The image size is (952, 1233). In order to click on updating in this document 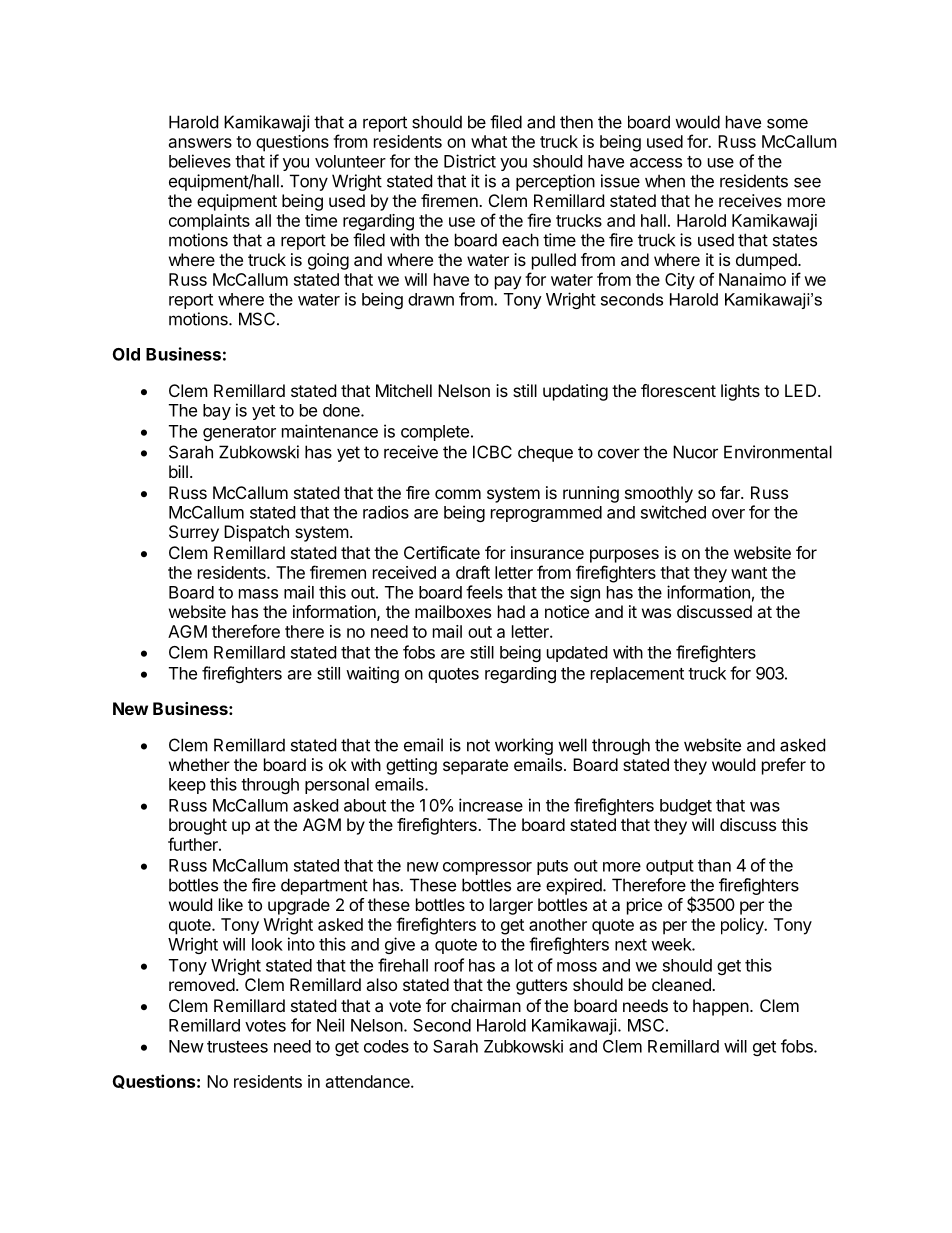, I will do `click(575, 392)`.
